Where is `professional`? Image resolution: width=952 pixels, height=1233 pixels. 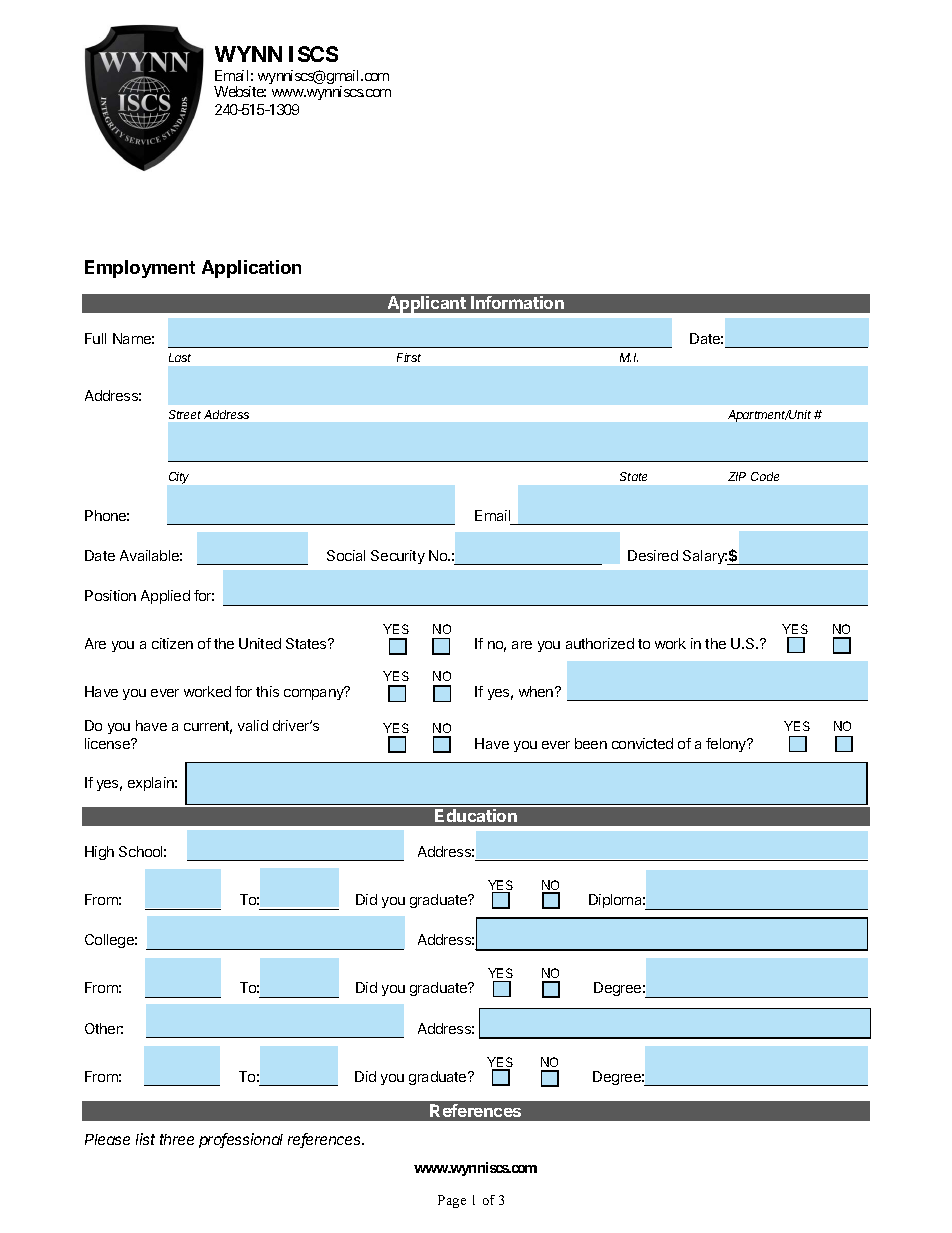 professional is located at coordinates (241, 1140).
